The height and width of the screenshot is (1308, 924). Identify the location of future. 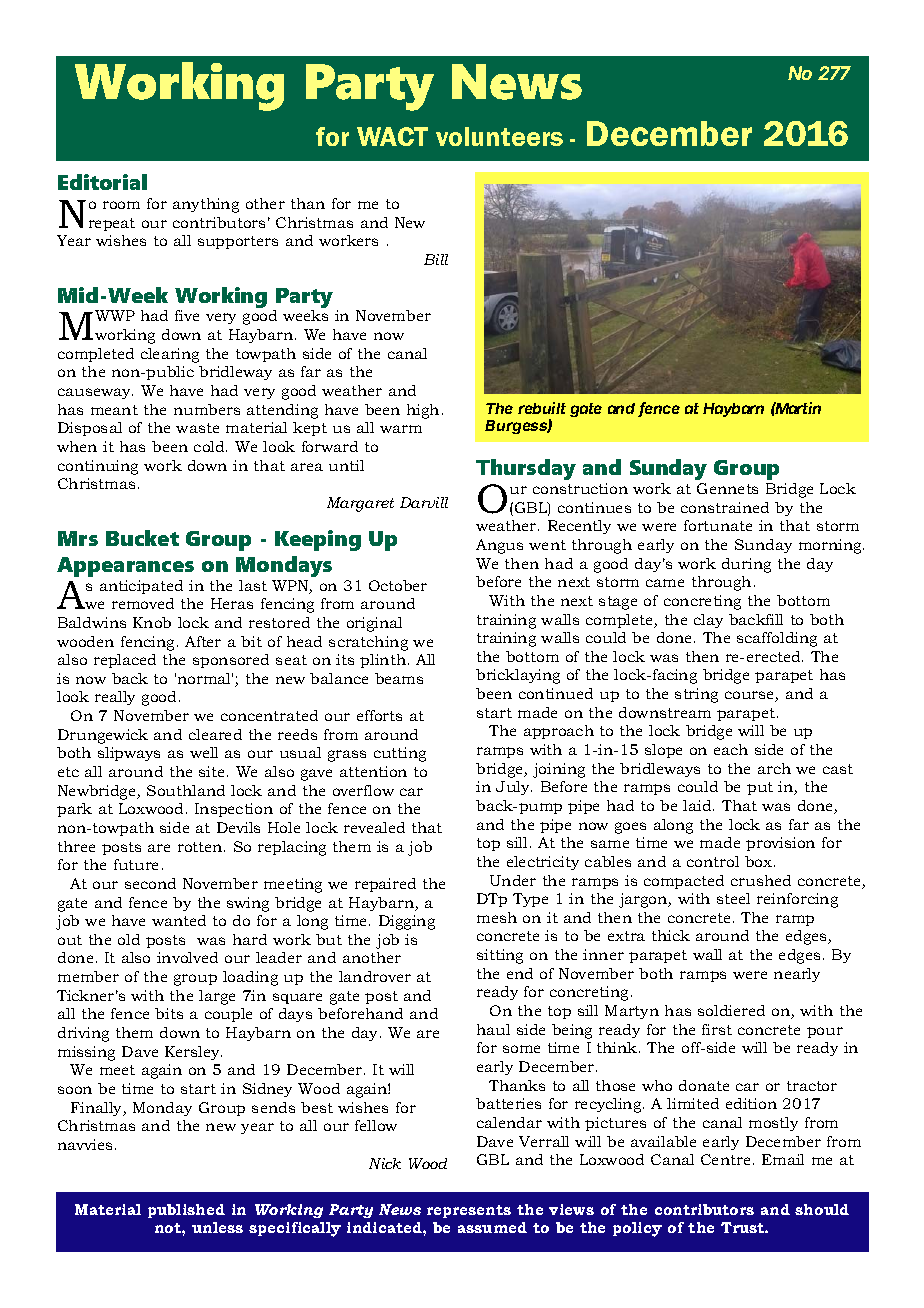
(136, 864).
